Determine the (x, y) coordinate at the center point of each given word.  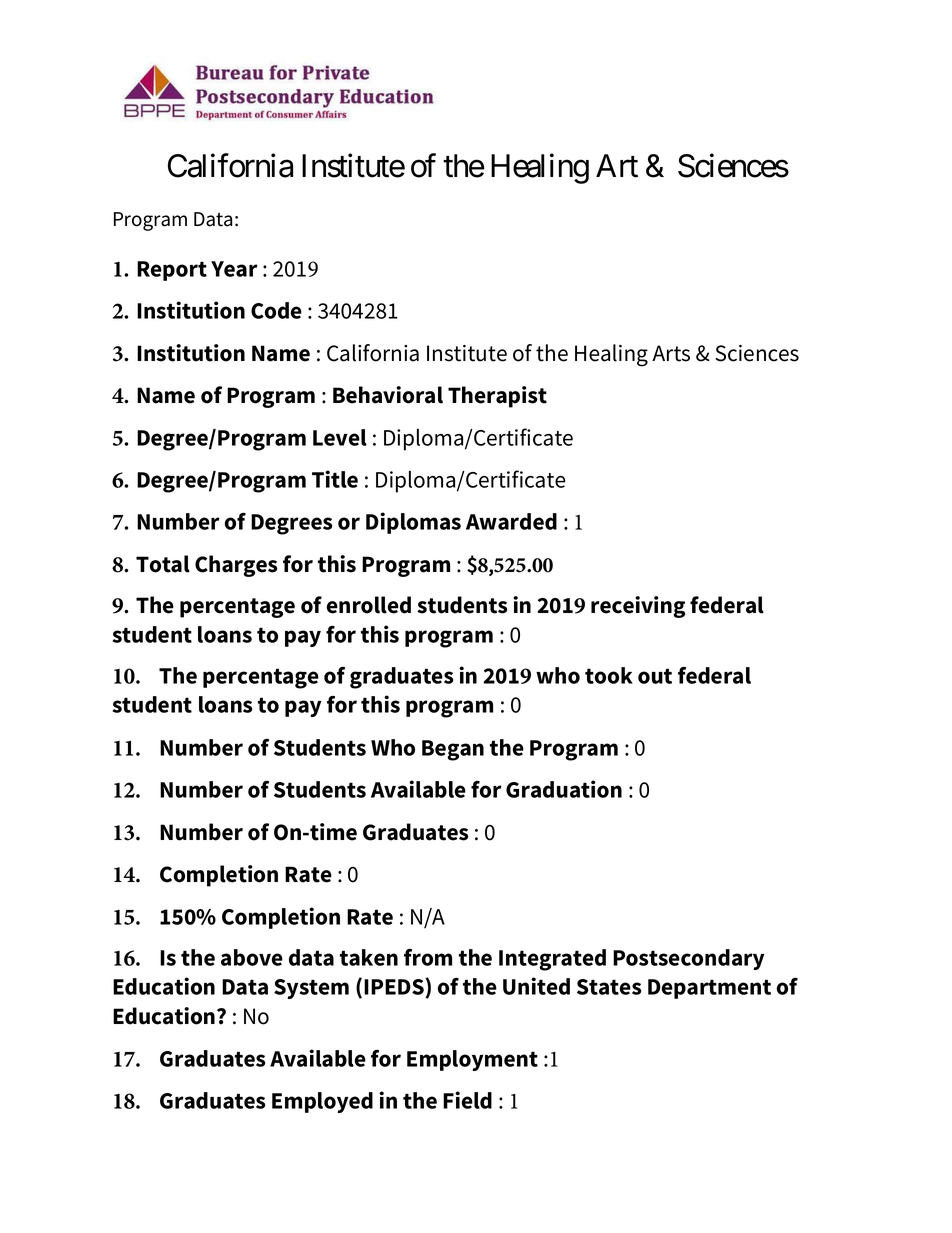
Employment (472, 1060)
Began (453, 750)
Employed (322, 1102)
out (655, 676)
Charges (236, 566)
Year (234, 269)
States (609, 987)
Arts (671, 353)
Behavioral (388, 395)
